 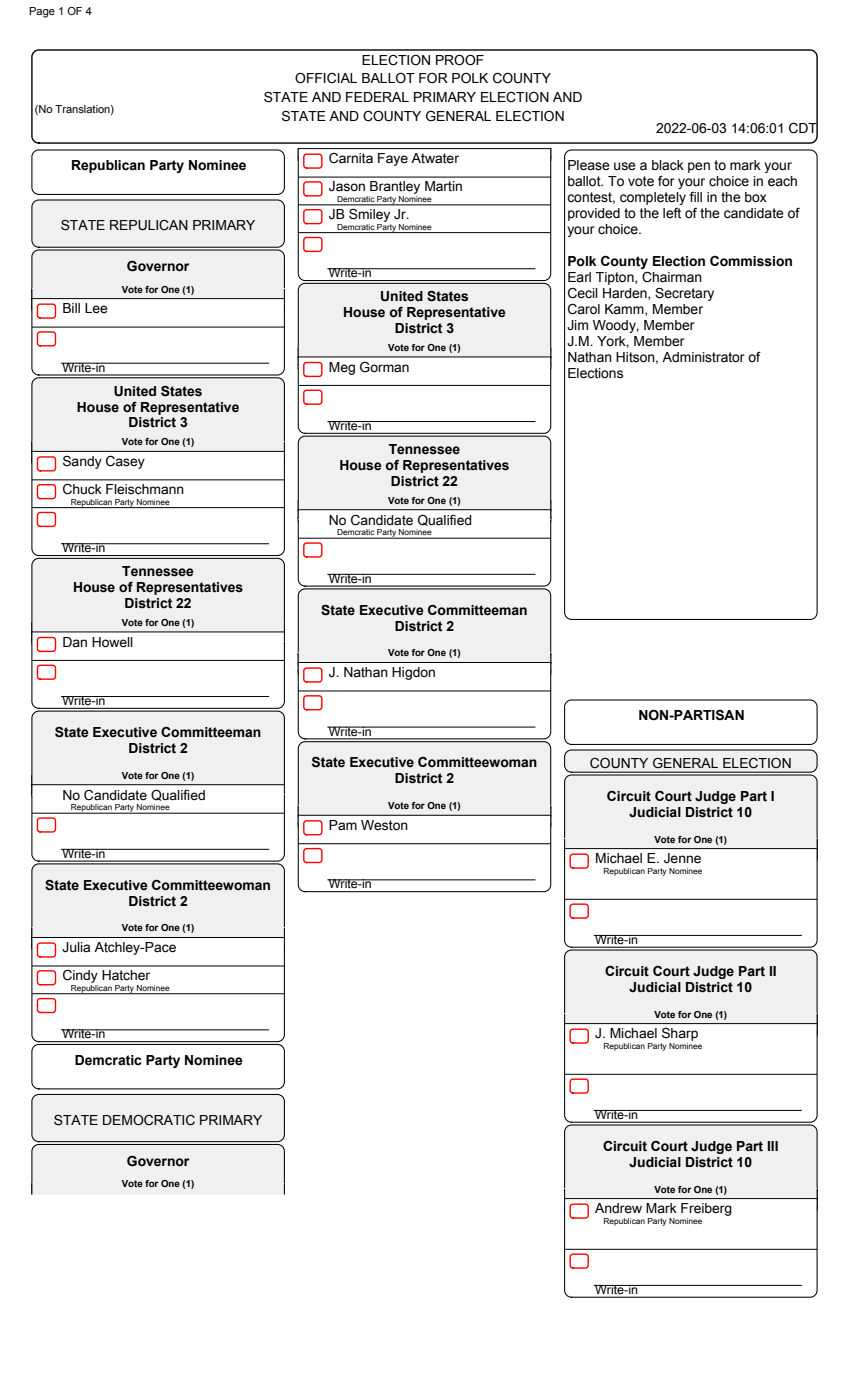 What do you see at coordinates (96, 308) in the screenshot?
I see `Lee` at bounding box center [96, 308].
